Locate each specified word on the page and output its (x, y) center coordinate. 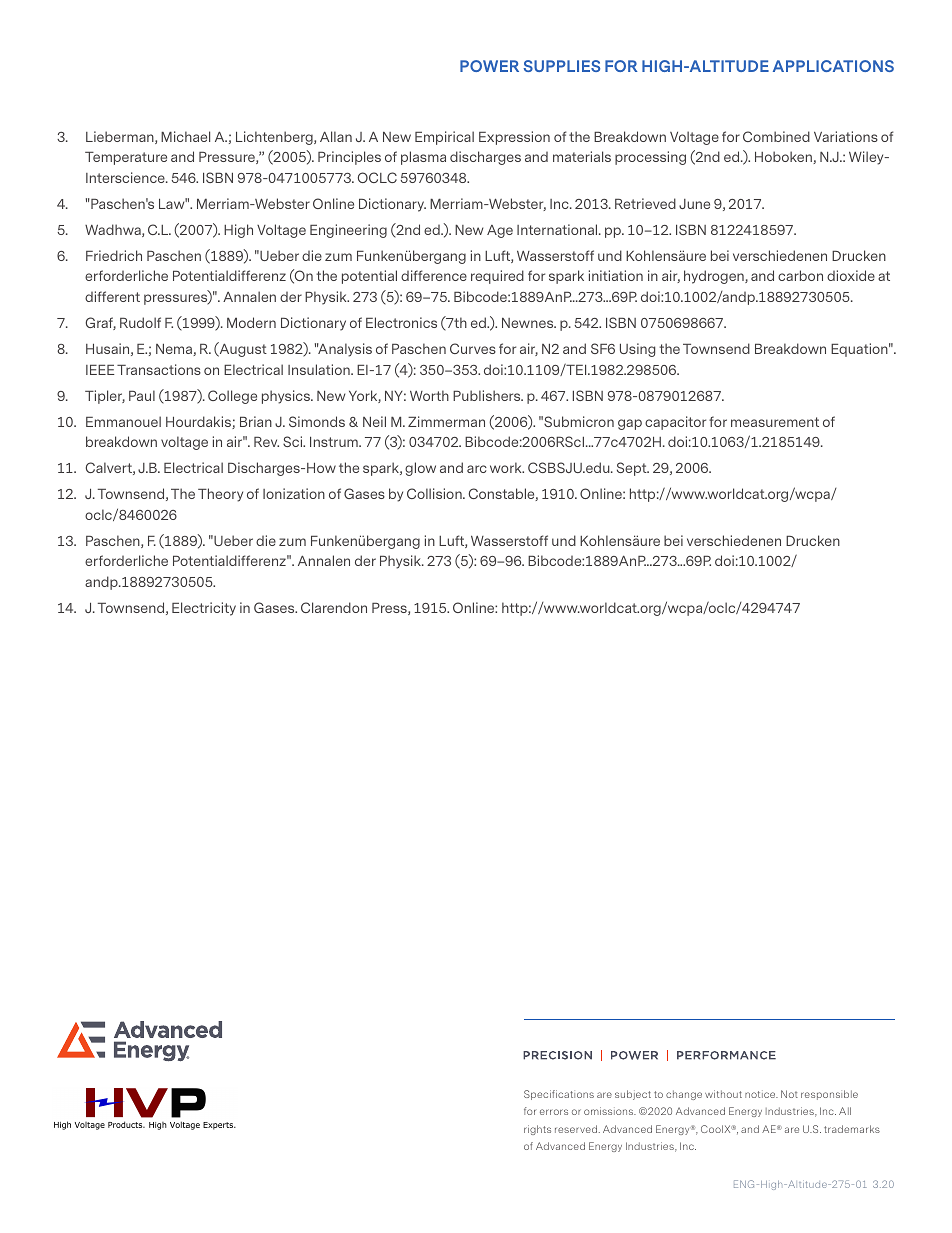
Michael (185, 136)
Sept (633, 469)
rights (537, 1130)
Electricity (204, 609)
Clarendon (334, 607)
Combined (776, 136)
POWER (489, 66)
